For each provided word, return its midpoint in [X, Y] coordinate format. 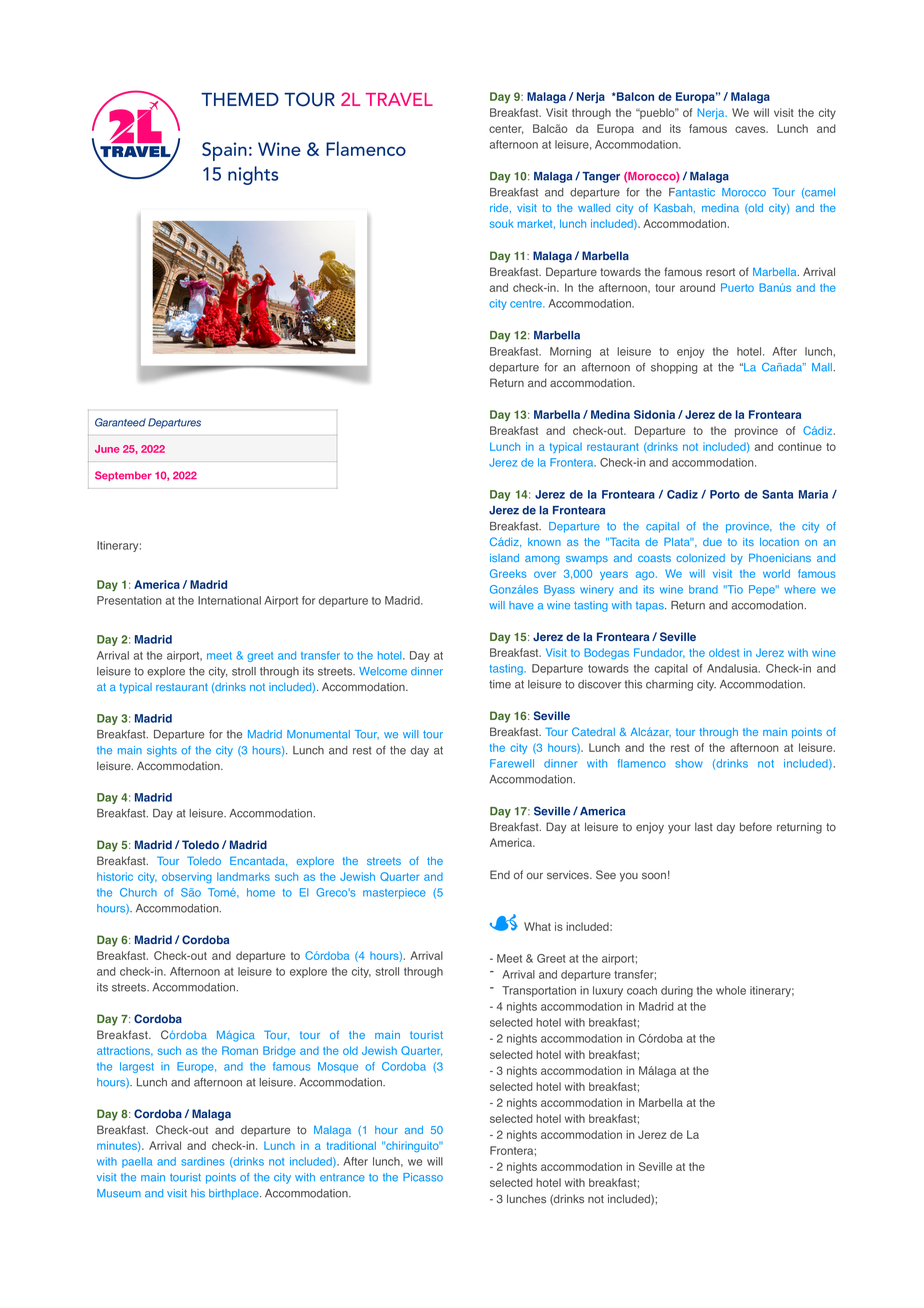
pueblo [657, 113]
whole [731, 990]
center [506, 129]
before [756, 827]
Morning [570, 352]
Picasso [423, 1177]
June [107, 449]
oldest [724, 652]
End [500, 875]
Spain [224, 151]
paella [137, 1162]
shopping [674, 368]
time [500, 684]
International [229, 600]
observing [187, 877]
